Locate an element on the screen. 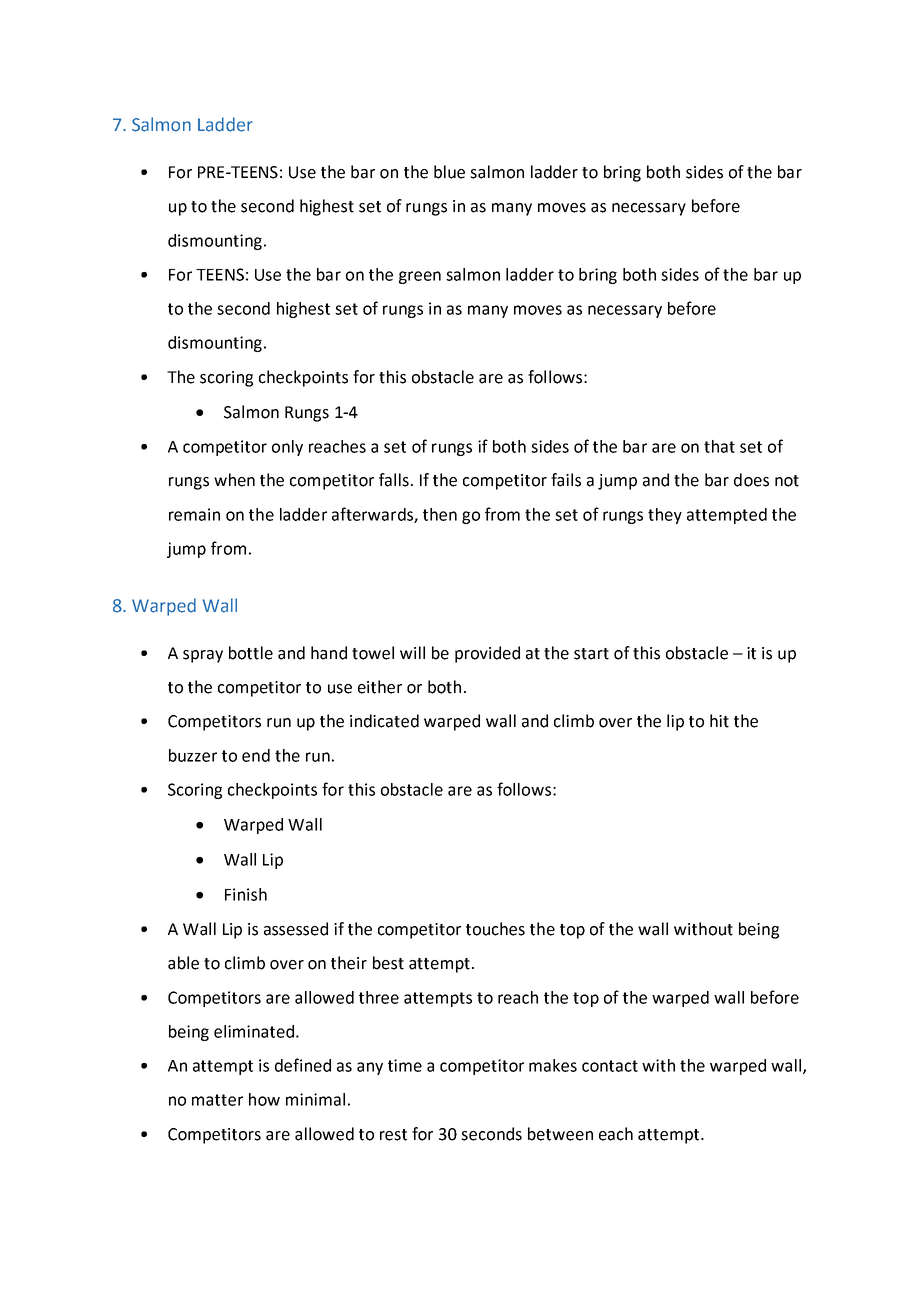  only is located at coordinates (287, 448).
